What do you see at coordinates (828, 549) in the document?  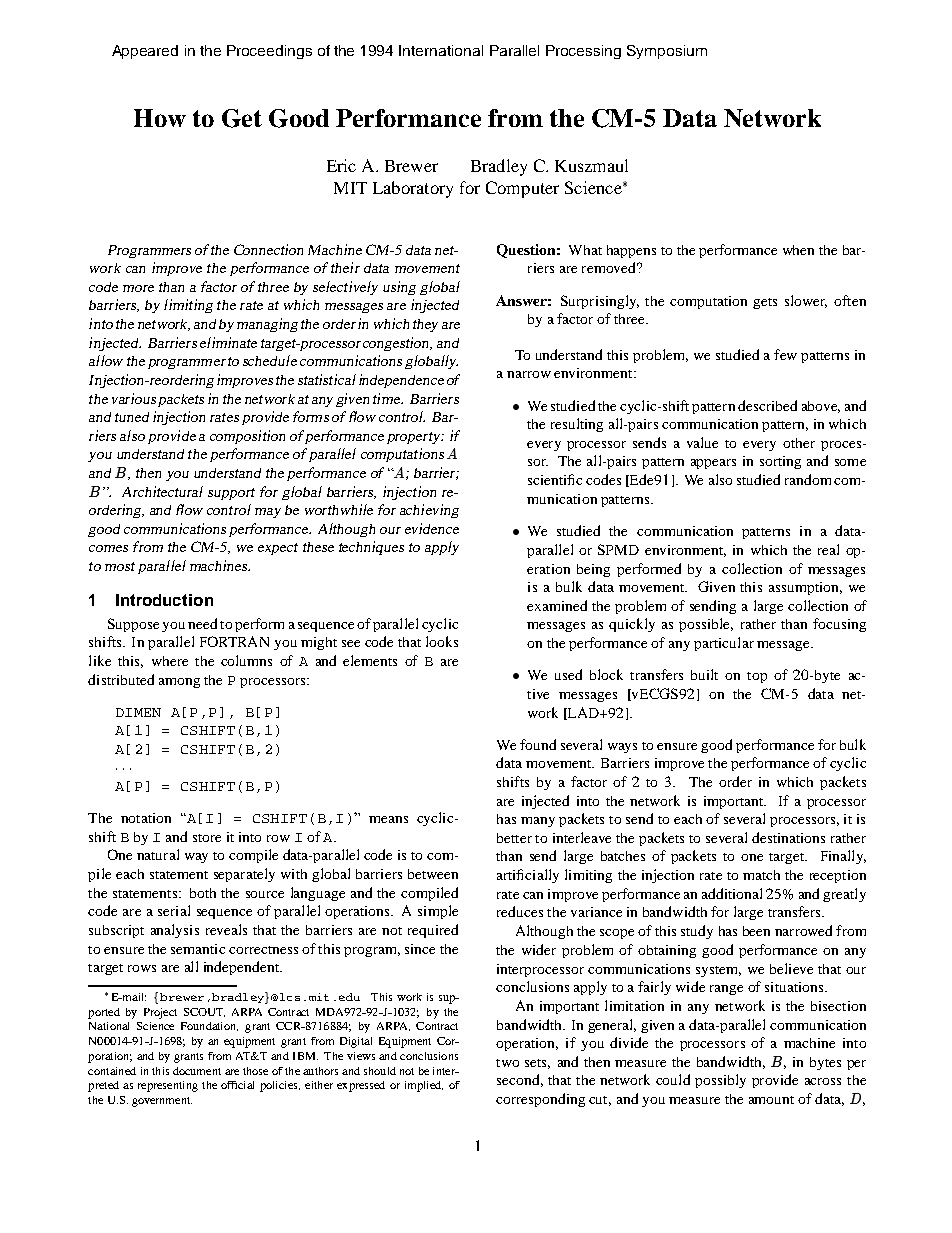 I see `real` at bounding box center [828, 549].
